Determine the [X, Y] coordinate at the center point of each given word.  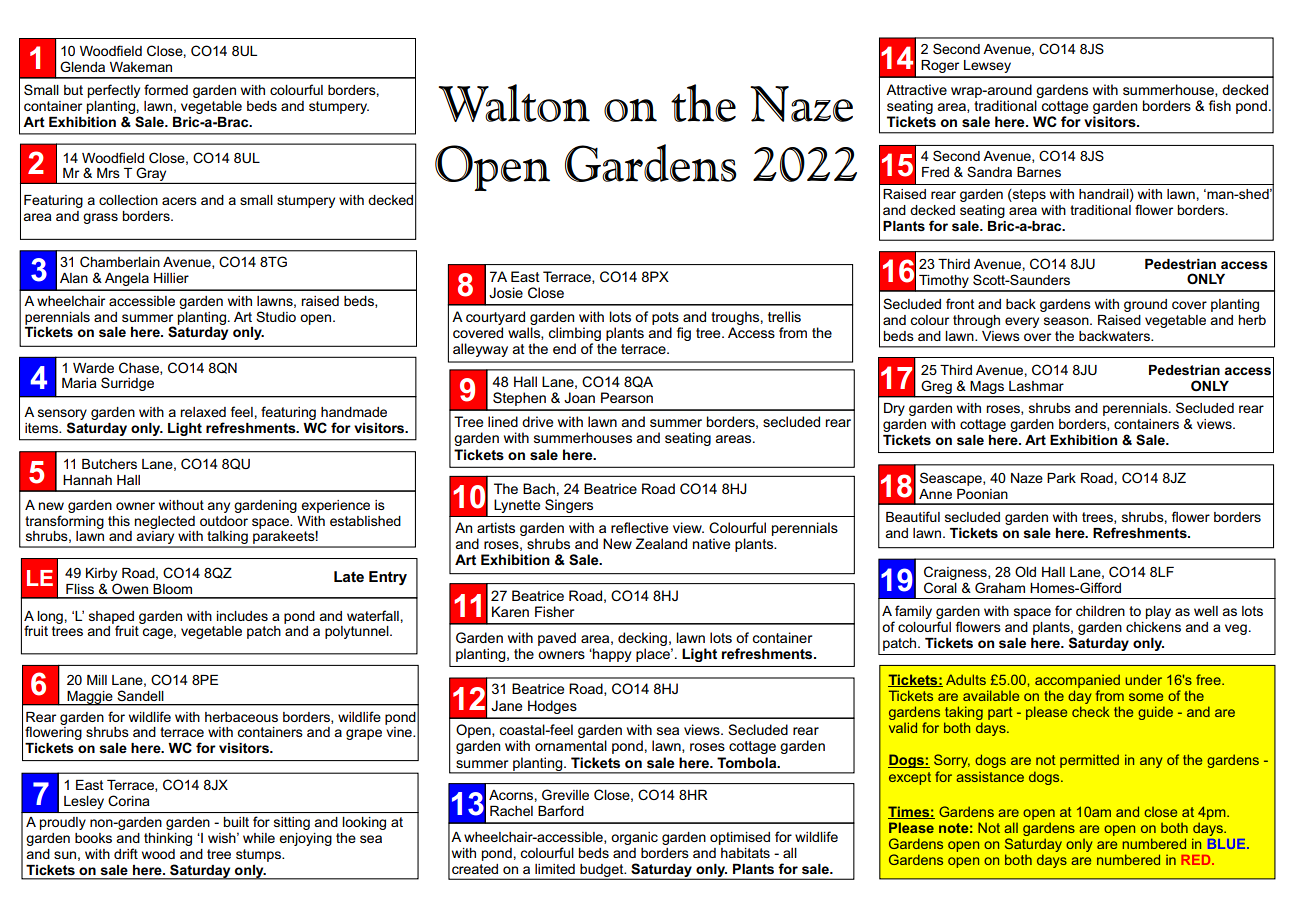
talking [227, 539]
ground [1145, 305]
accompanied [1077, 681]
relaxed [203, 412]
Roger [940, 66]
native [711, 543]
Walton [514, 103]
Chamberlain [120, 261]
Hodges [552, 707]
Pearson [627, 397]
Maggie [90, 698]
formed [166, 89]
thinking [168, 839]
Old [1025, 571]
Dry [894, 409]
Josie [506, 292]
